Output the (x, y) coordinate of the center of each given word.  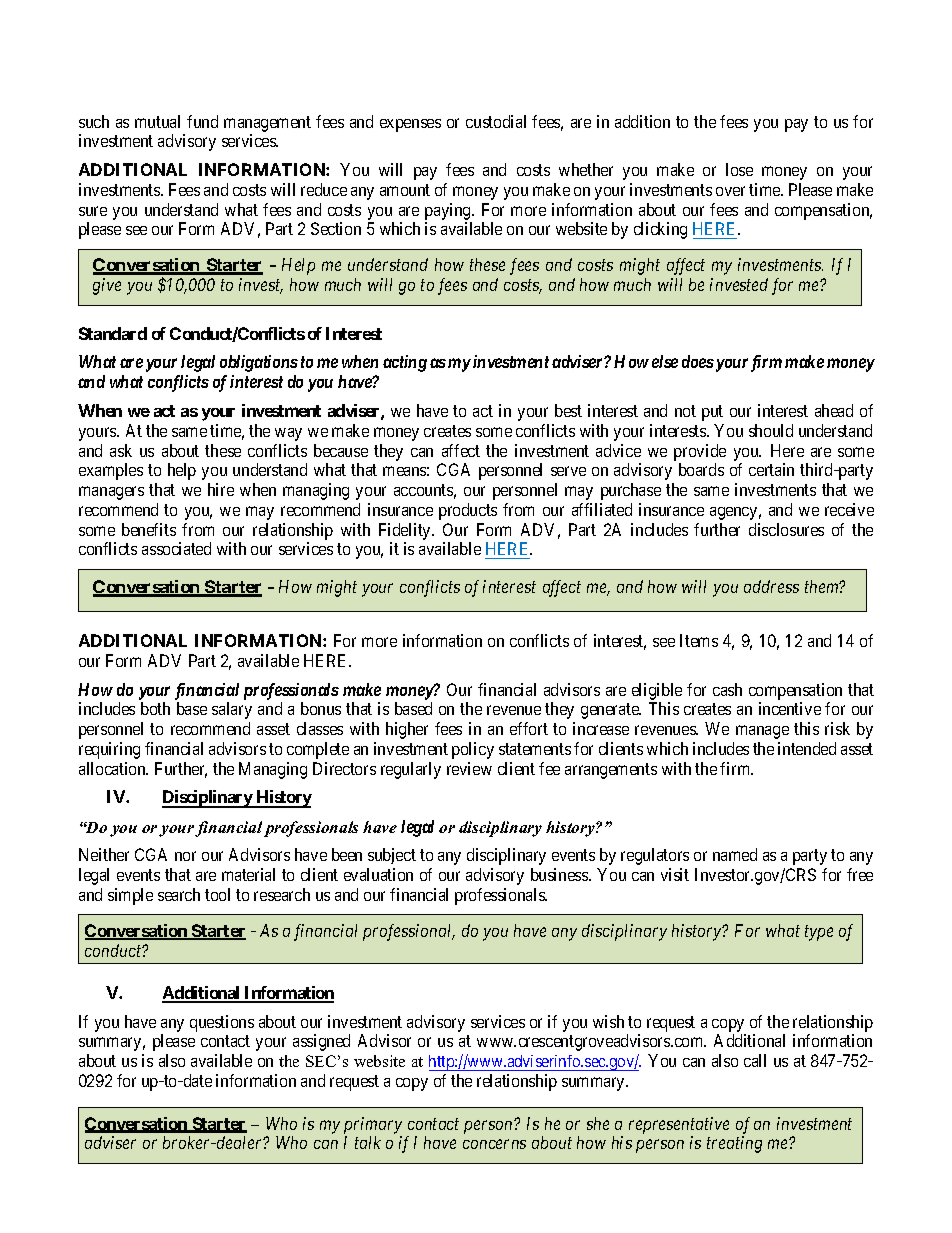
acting (405, 363)
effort (529, 728)
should (771, 430)
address (771, 586)
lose (739, 169)
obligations (259, 363)
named (735, 854)
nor (185, 856)
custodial (496, 121)
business (560, 874)
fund (202, 121)
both (155, 708)
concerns (494, 1144)
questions (222, 1023)
